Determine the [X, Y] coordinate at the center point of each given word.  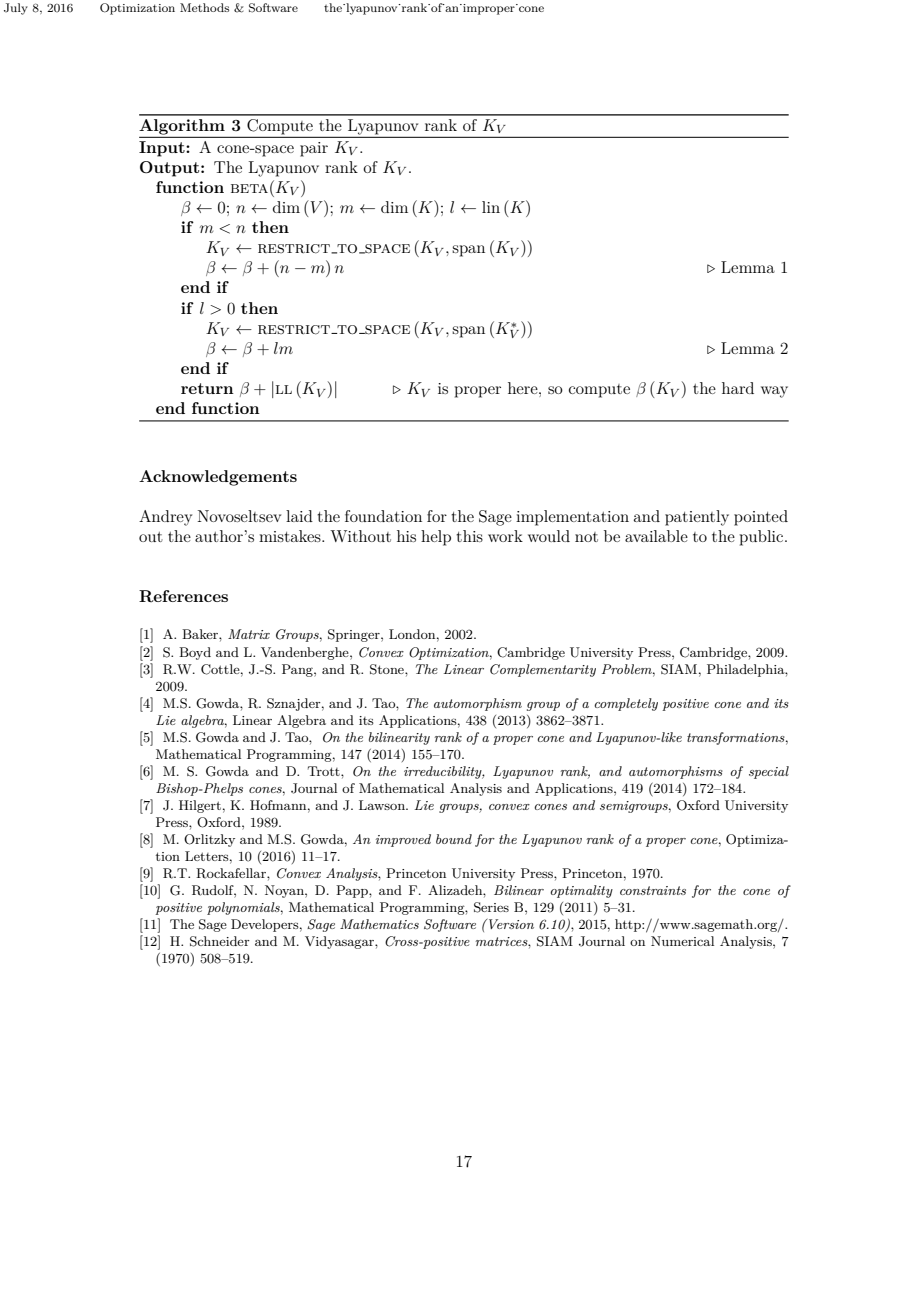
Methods [204, 7]
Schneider [220, 941]
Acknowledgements [218, 478]
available [656, 536]
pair [314, 149]
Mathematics [379, 924]
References [183, 596]
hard [738, 388]
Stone [388, 669]
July [16, 9]
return [207, 388]
